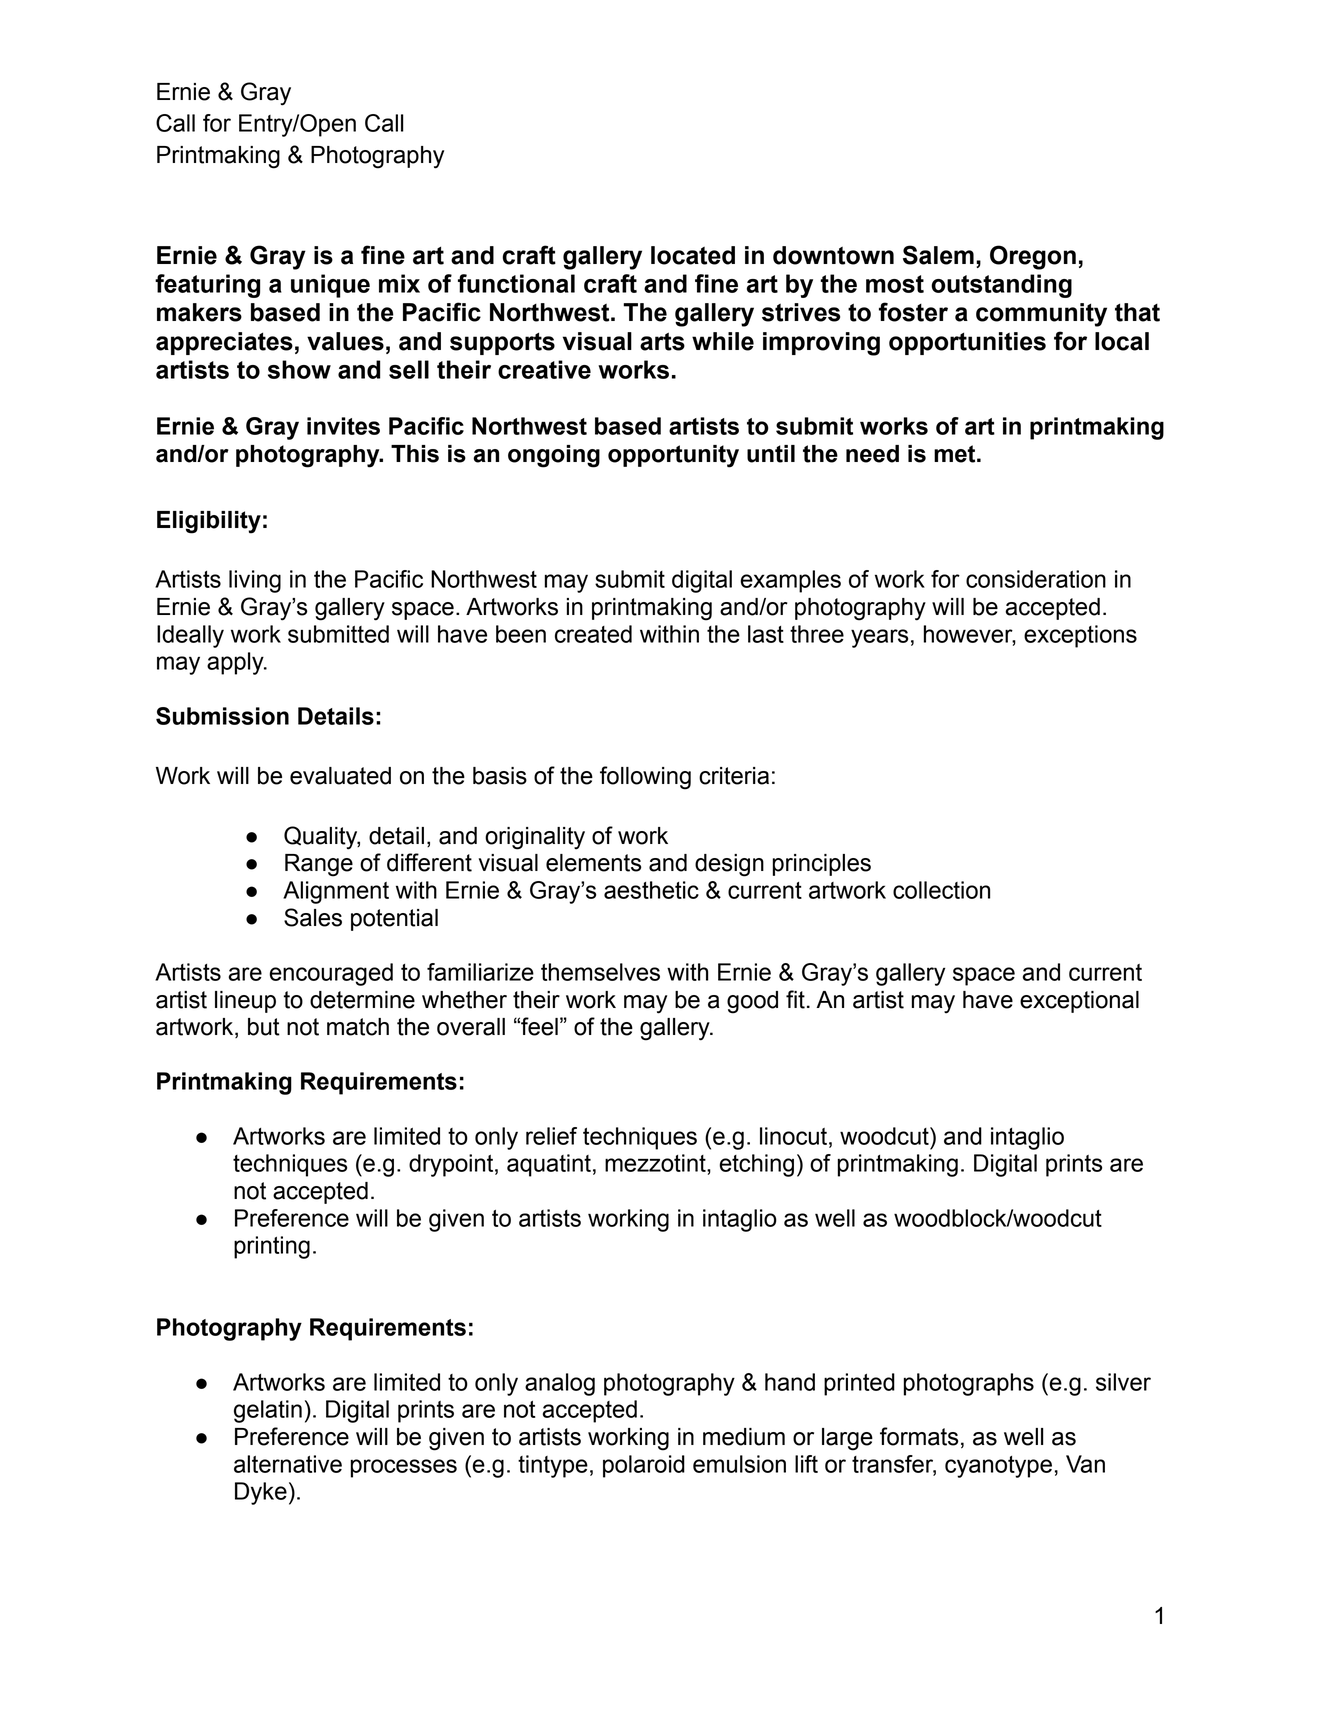 This screenshot has width=1322, height=1711. What do you see at coordinates (1036, 579) in the screenshot?
I see `consideration` at bounding box center [1036, 579].
